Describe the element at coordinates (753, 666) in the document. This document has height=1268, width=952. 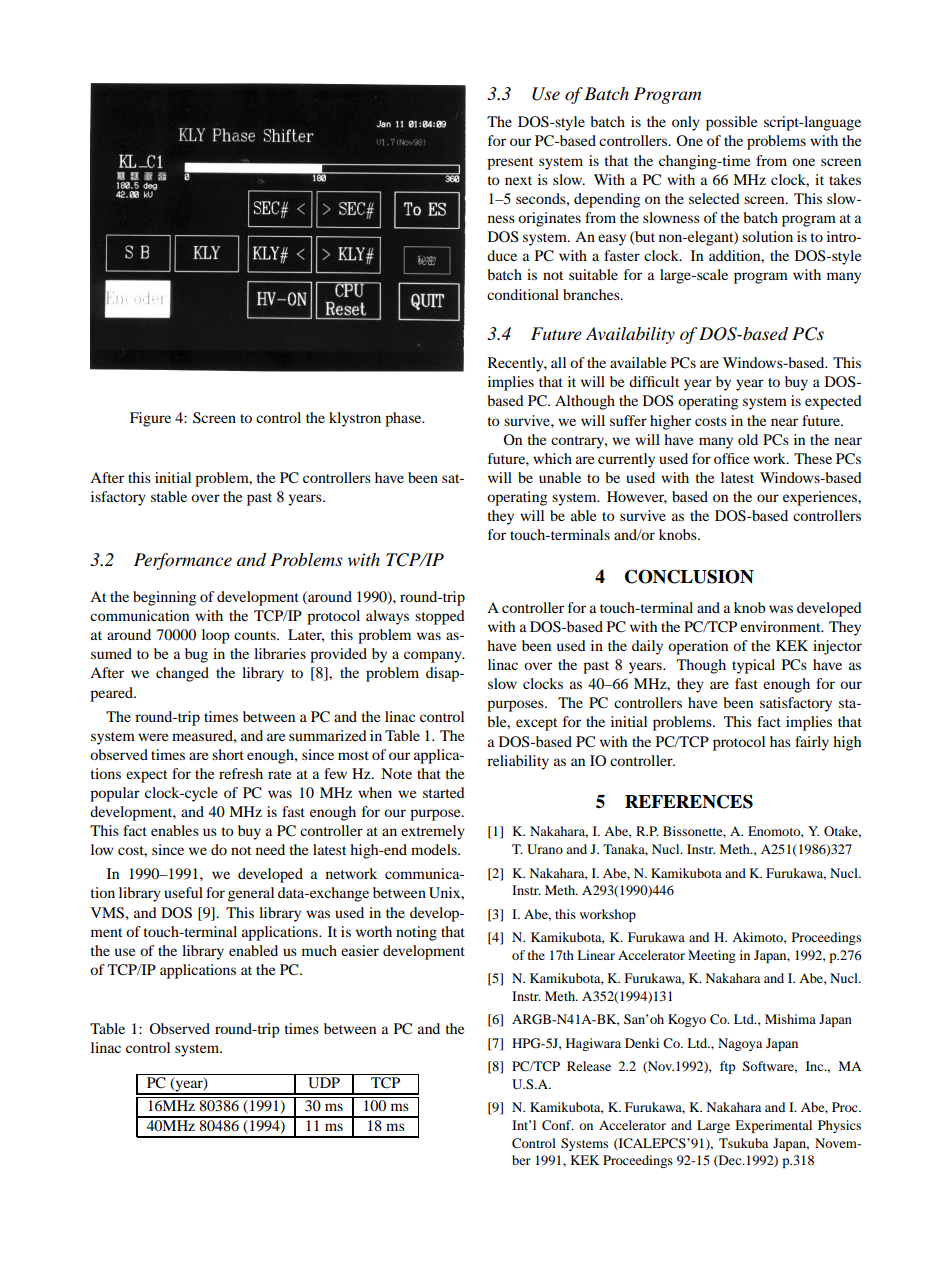
I see `typical` at that location.
